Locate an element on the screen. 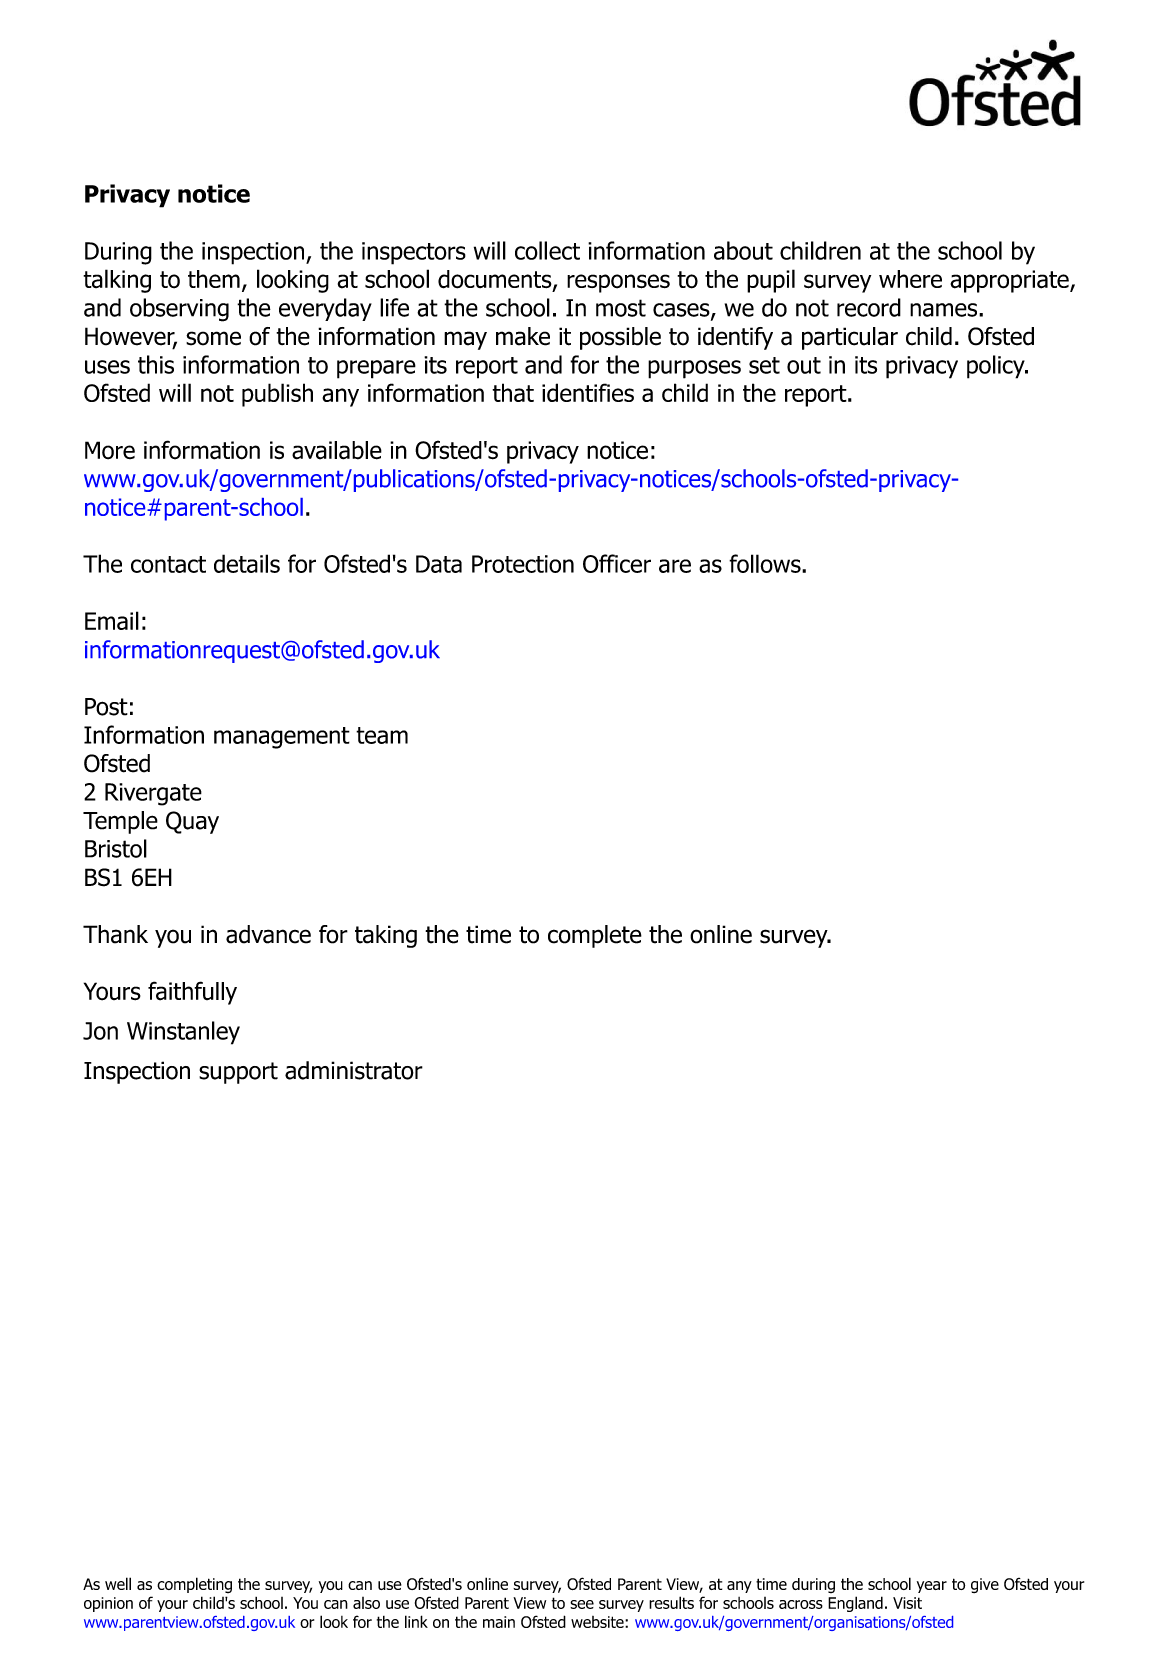 The height and width of the screenshot is (1655, 1170). see is located at coordinates (582, 1604).
